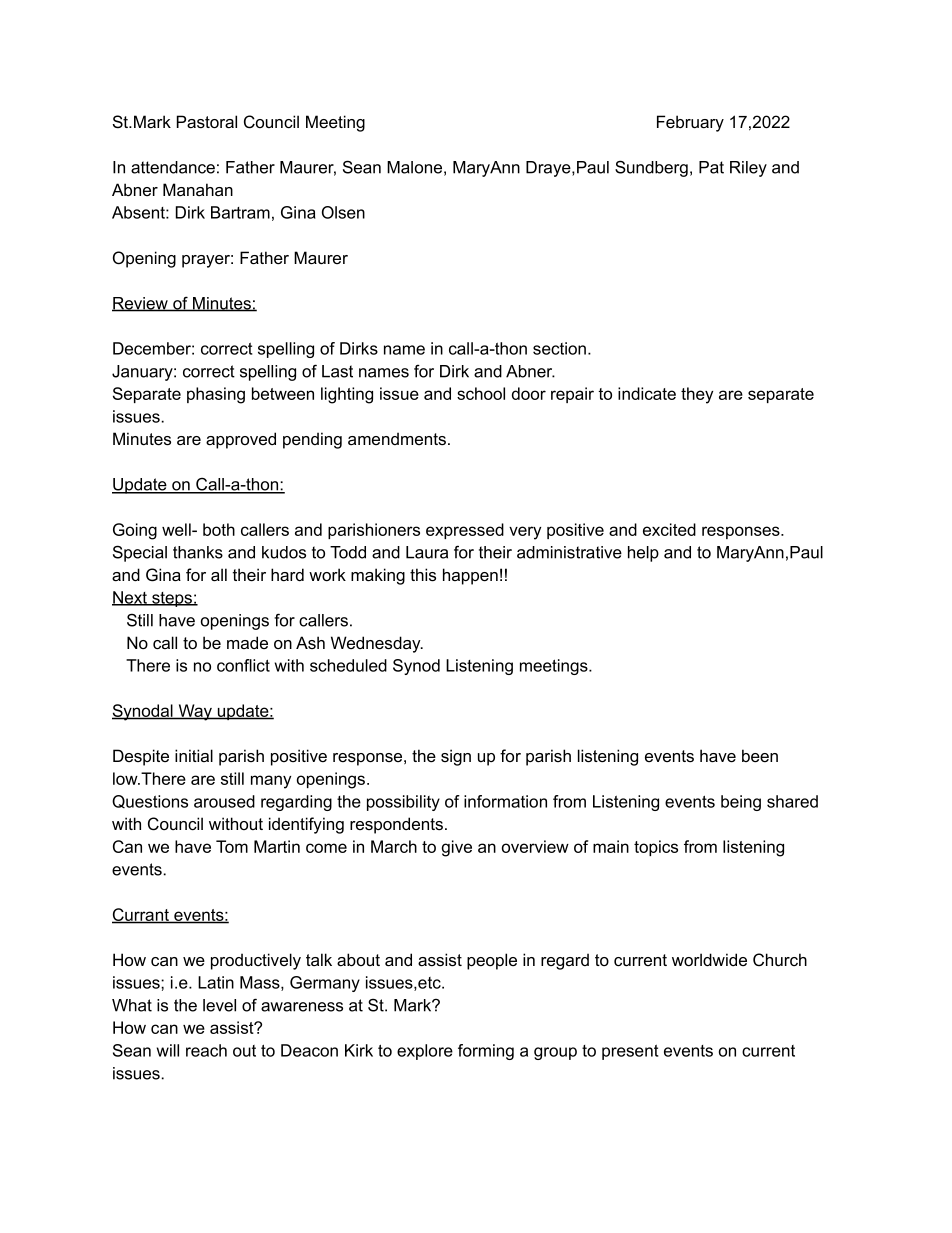  What do you see at coordinates (470, 576) in the screenshot?
I see `happen` at bounding box center [470, 576].
